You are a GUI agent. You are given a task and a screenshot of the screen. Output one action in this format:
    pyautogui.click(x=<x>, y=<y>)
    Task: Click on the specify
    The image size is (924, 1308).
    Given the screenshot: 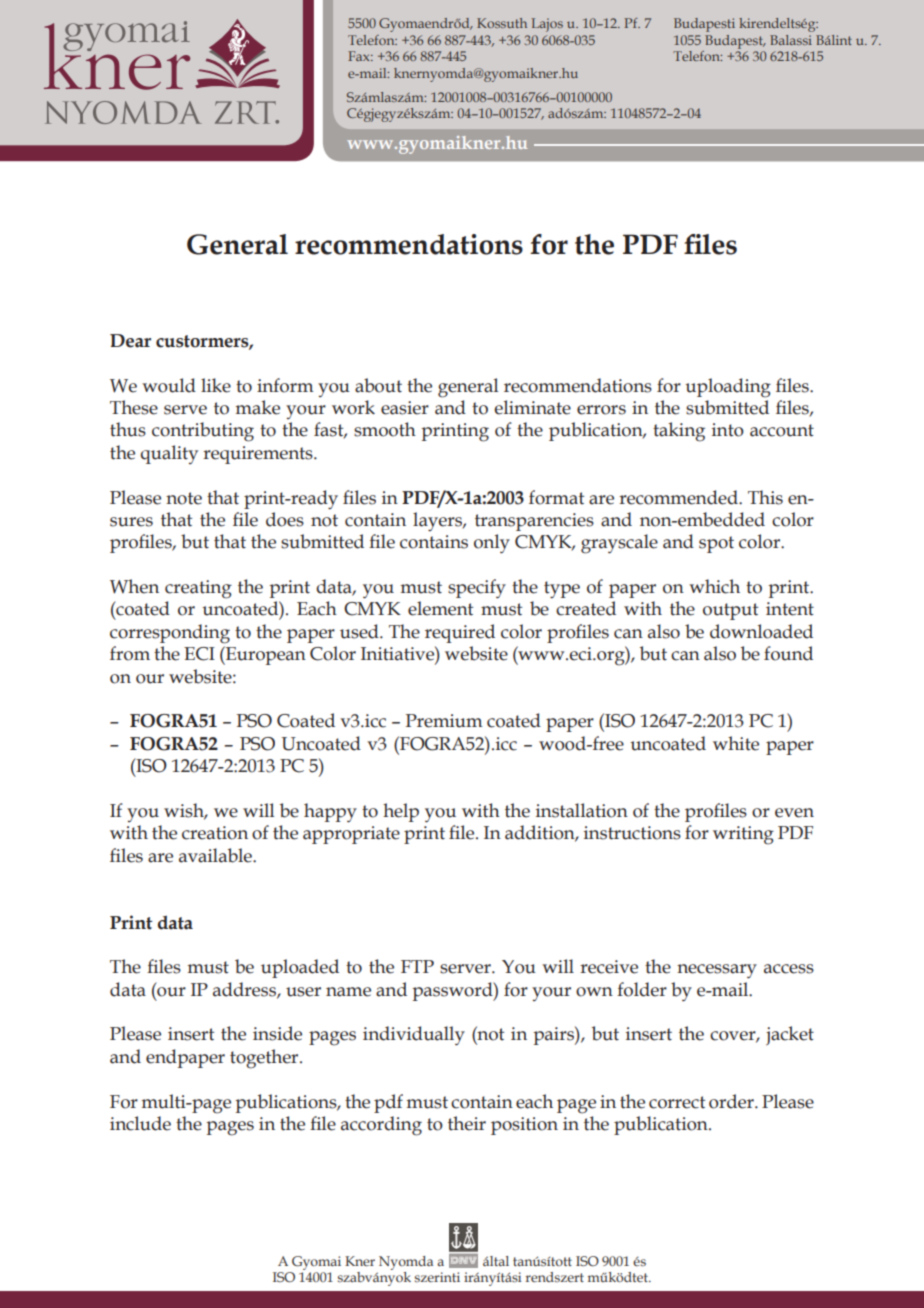 What is the action you would take?
    pyautogui.click(x=477, y=588)
